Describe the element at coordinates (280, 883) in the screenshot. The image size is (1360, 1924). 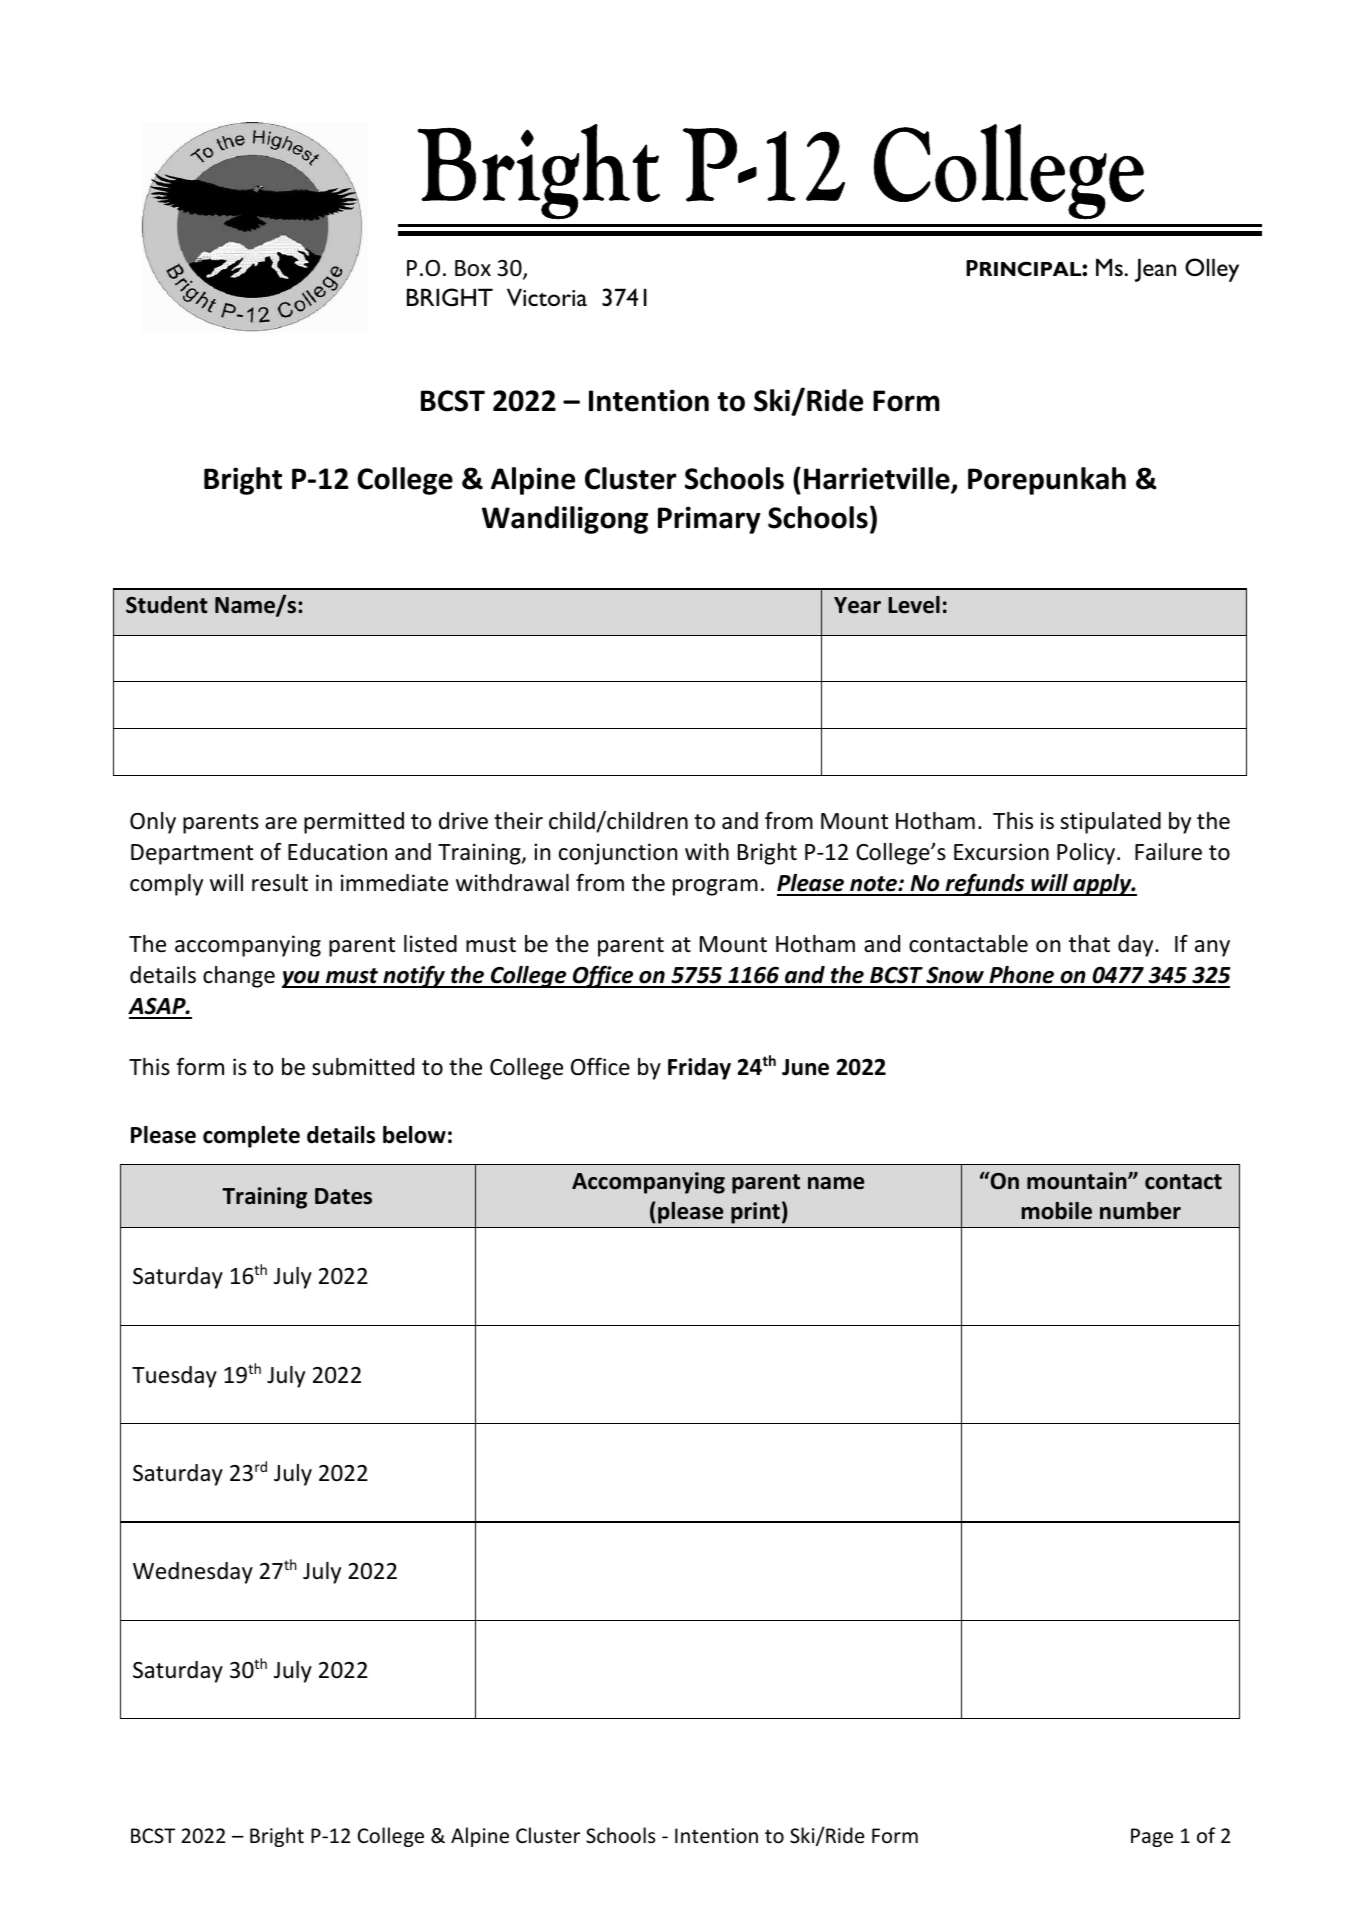
I see `result` at that location.
